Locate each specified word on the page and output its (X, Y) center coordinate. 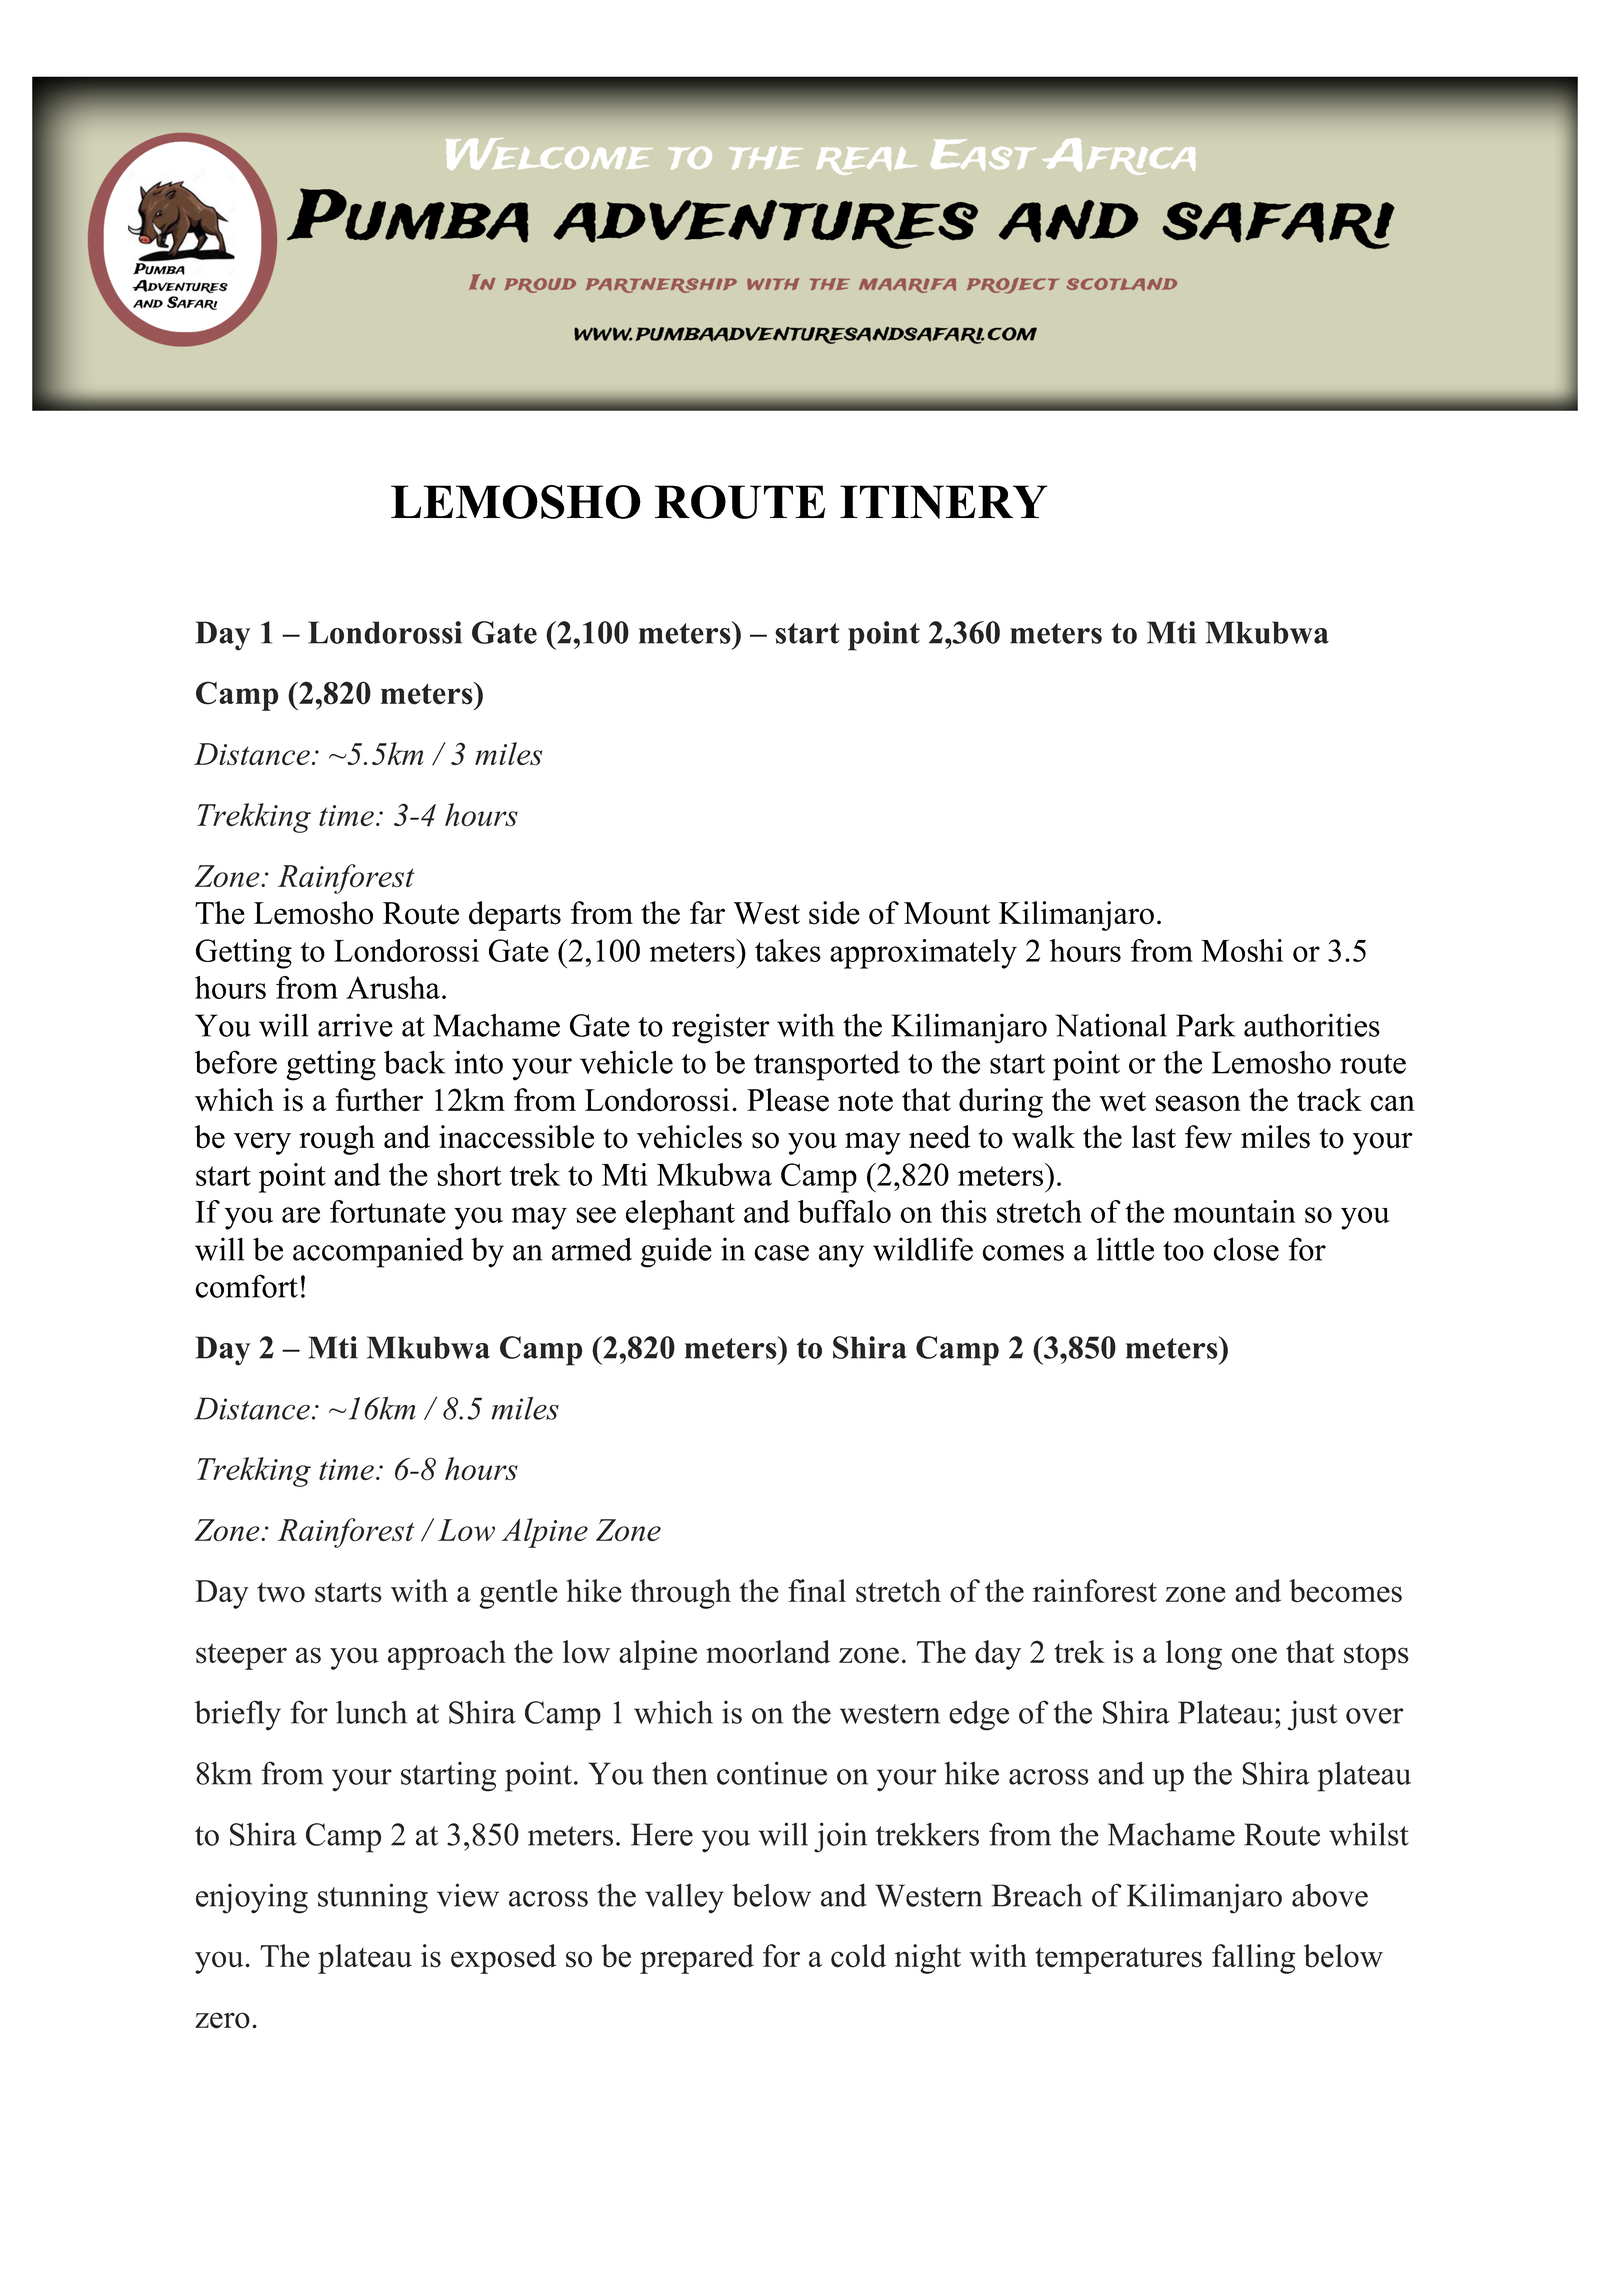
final (817, 1590)
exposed (503, 1959)
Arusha (394, 987)
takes (788, 950)
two (281, 1593)
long (1194, 1655)
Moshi (1242, 950)
